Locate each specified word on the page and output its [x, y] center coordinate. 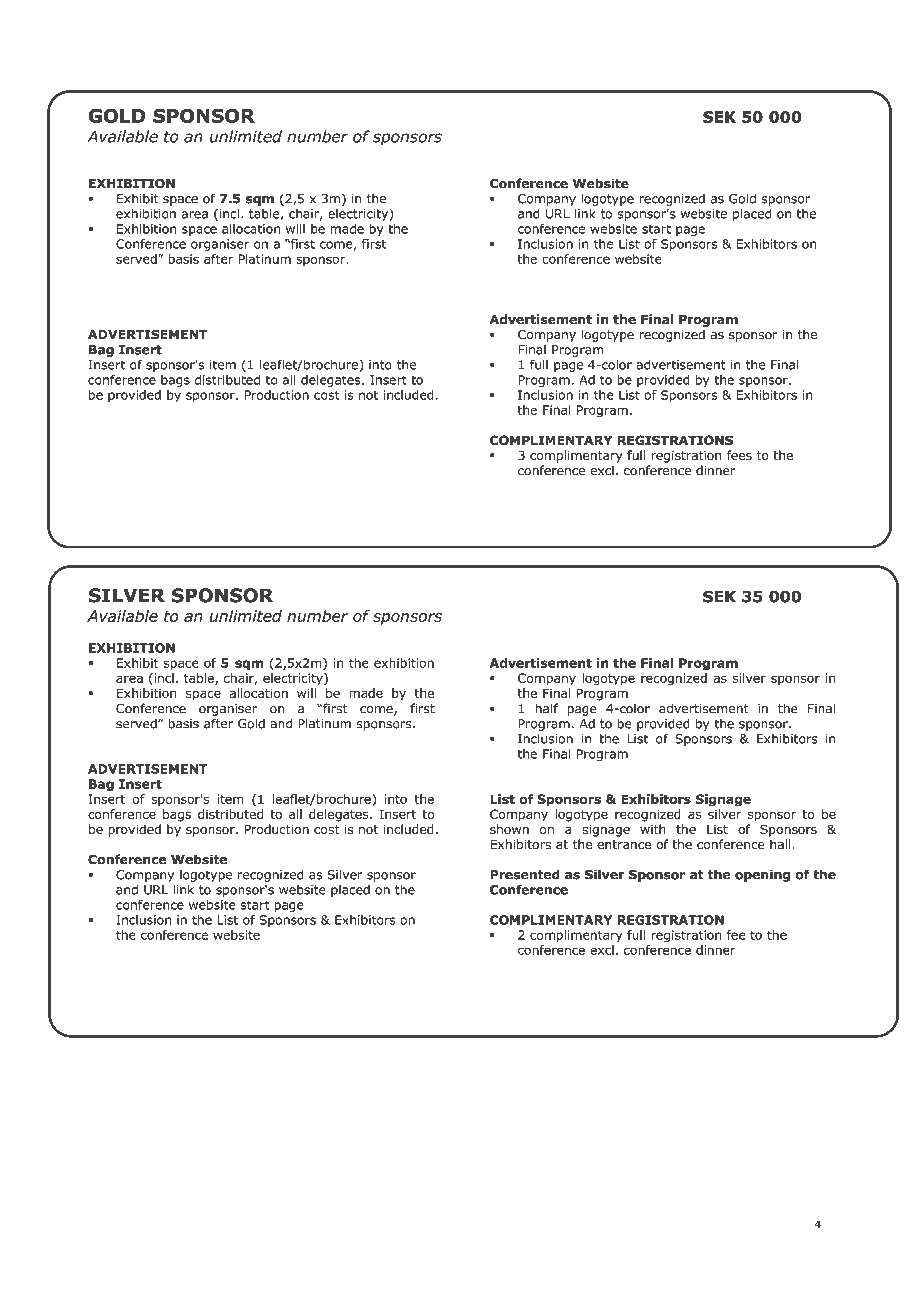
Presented [525, 874]
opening [762, 875]
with [653, 829]
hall [781, 844]
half [546, 708]
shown [509, 829]
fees [739, 455]
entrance [624, 845]
